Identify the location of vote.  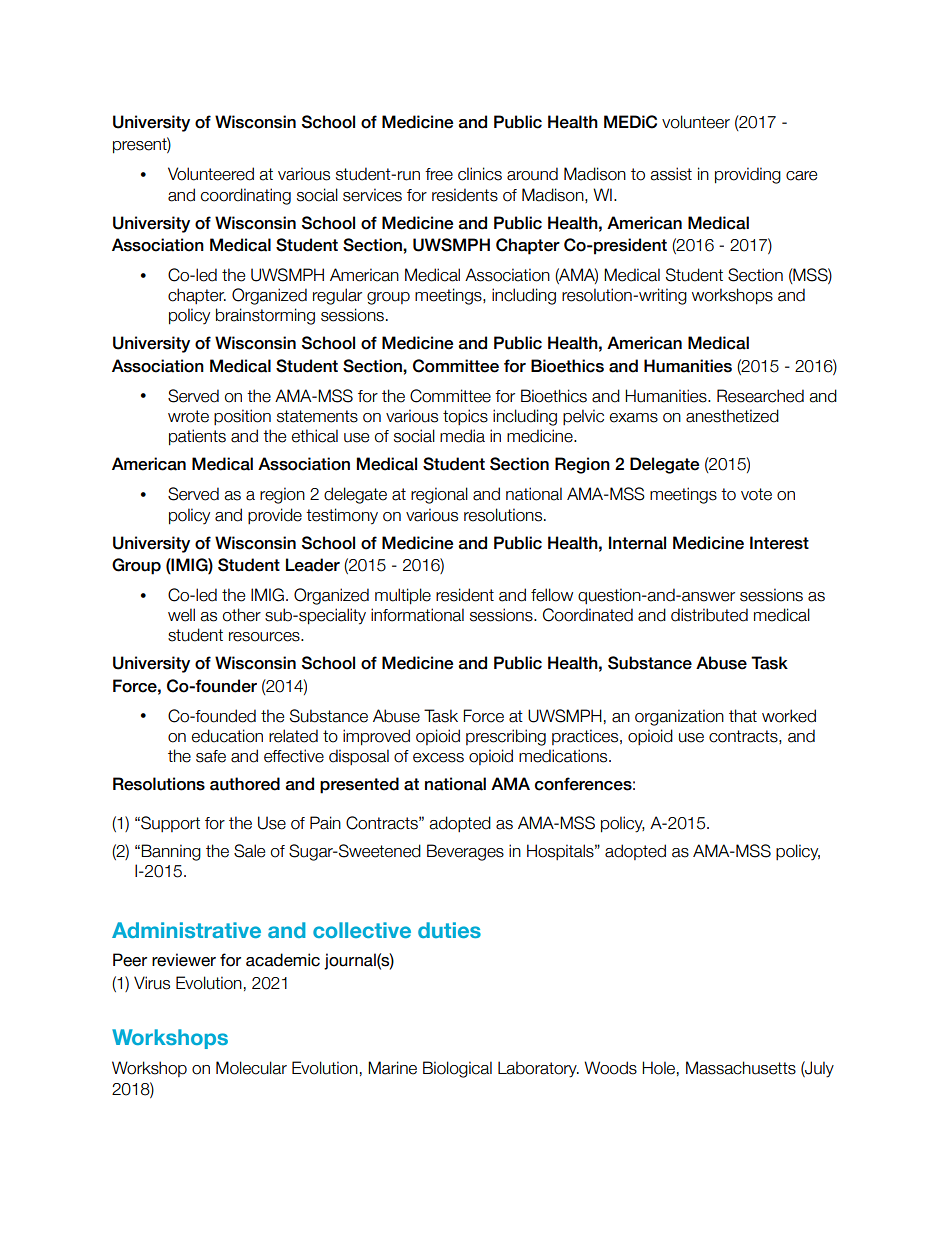
(756, 494).
